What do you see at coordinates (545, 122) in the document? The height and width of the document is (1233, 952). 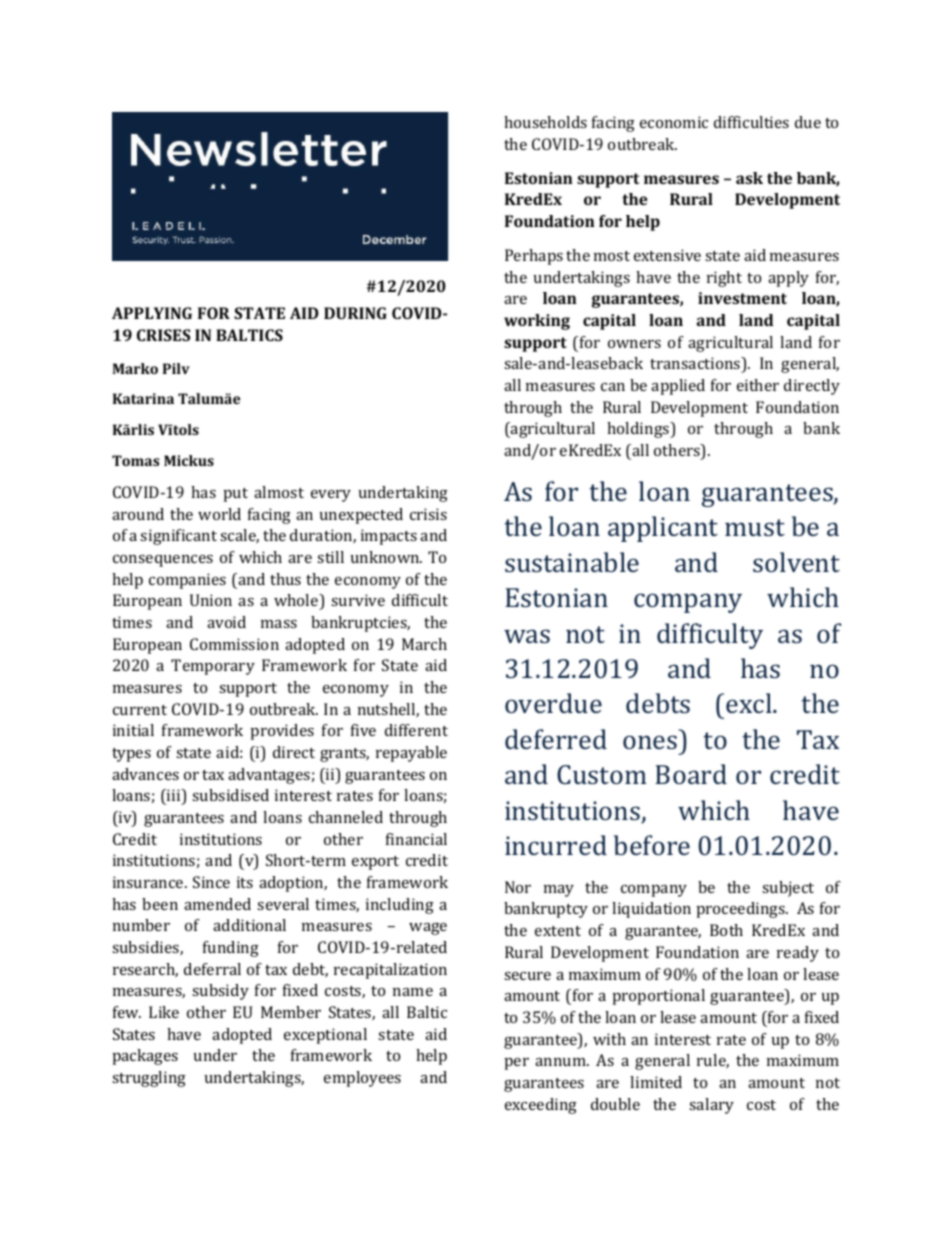 I see `households` at bounding box center [545, 122].
